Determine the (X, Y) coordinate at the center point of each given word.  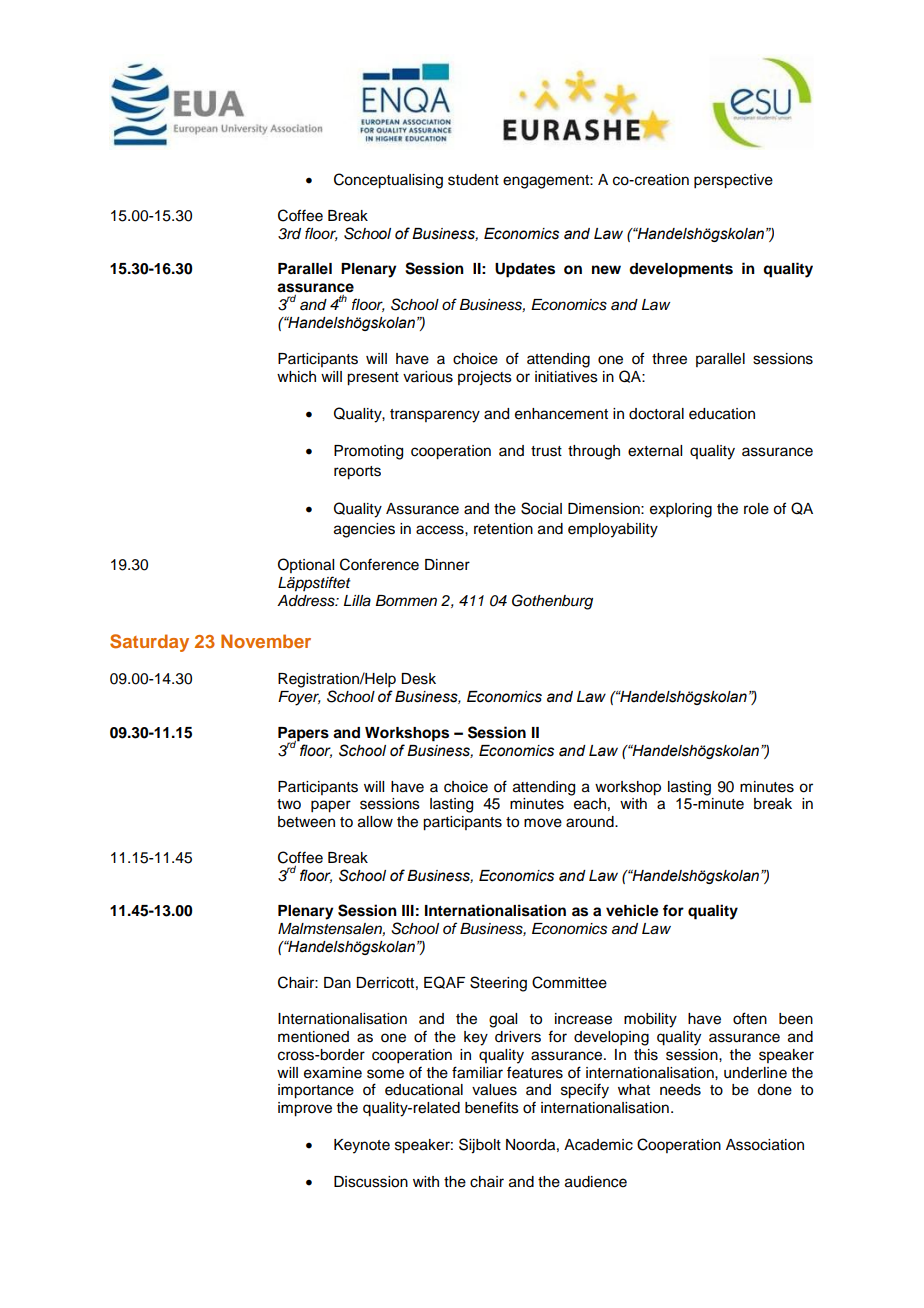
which (296, 377)
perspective (733, 181)
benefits (492, 1107)
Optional (306, 565)
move (543, 823)
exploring (681, 510)
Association (765, 1145)
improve (305, 1109)
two (289, 804)
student (473, 180)
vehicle (632, 910)
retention (503, 529)
